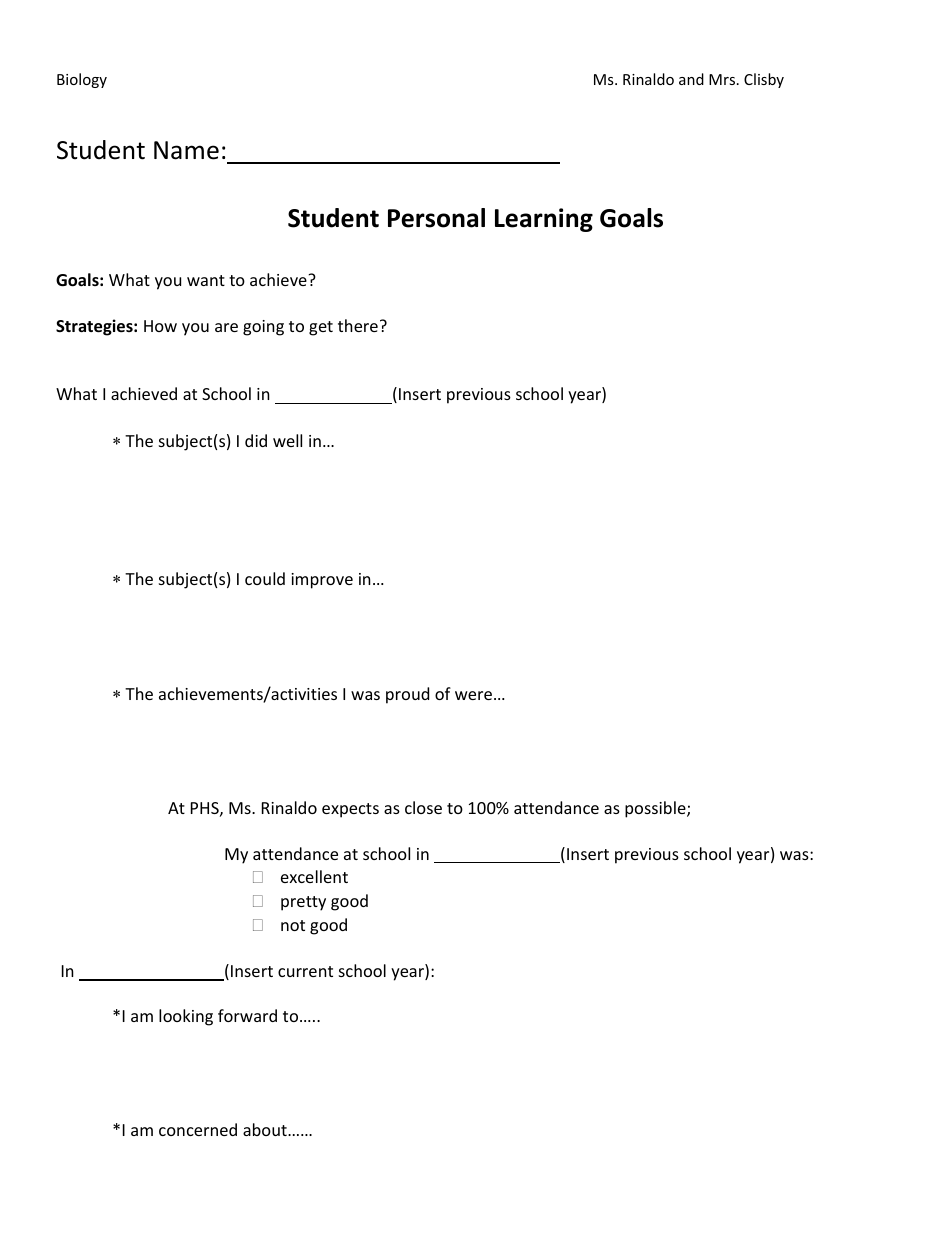 The height and width of the page is (1233, 952). I want to click on Personal, so click(436, 218).
